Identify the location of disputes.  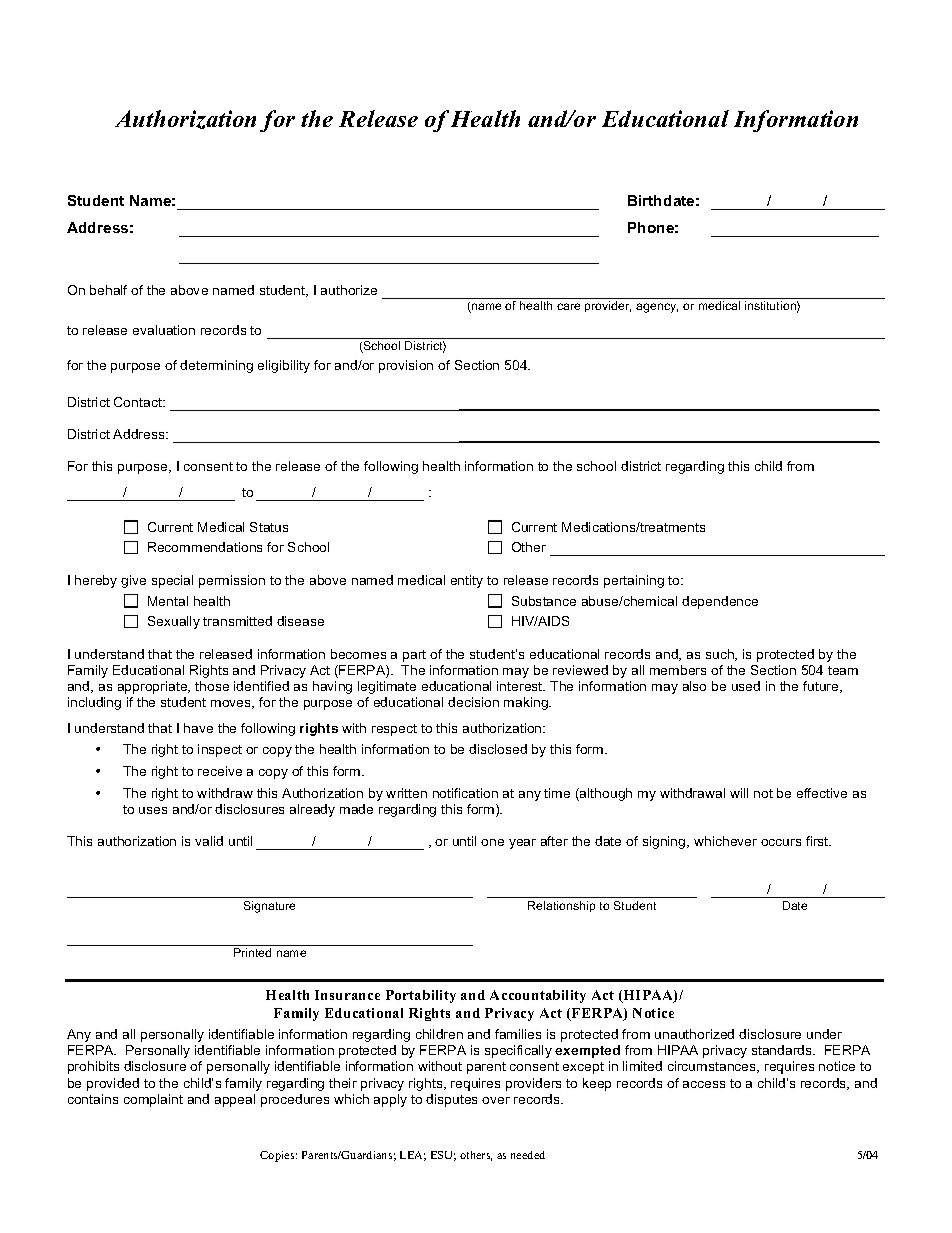
(451, 1100).
